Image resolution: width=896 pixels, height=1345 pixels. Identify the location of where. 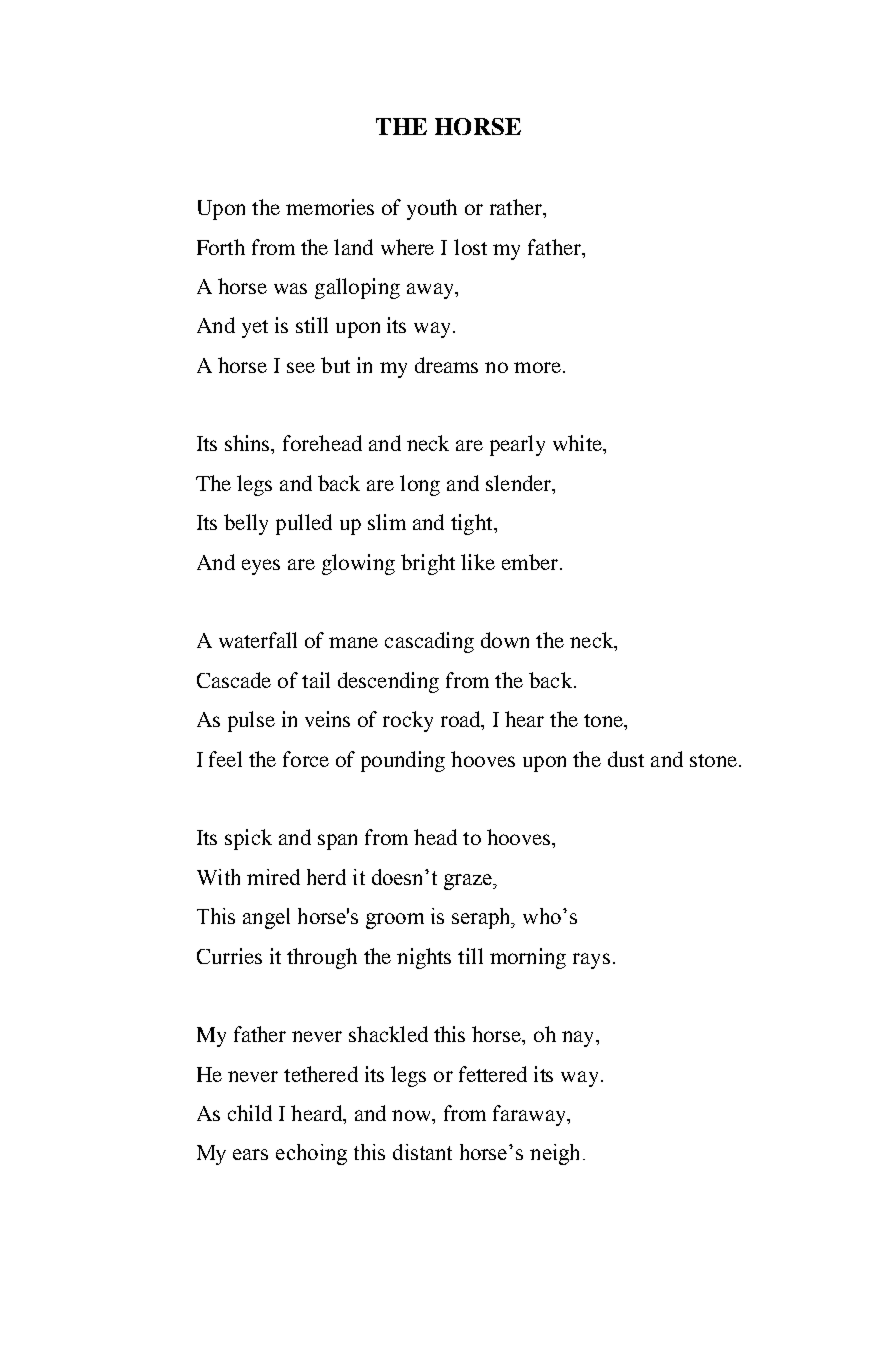
(407, 247).
